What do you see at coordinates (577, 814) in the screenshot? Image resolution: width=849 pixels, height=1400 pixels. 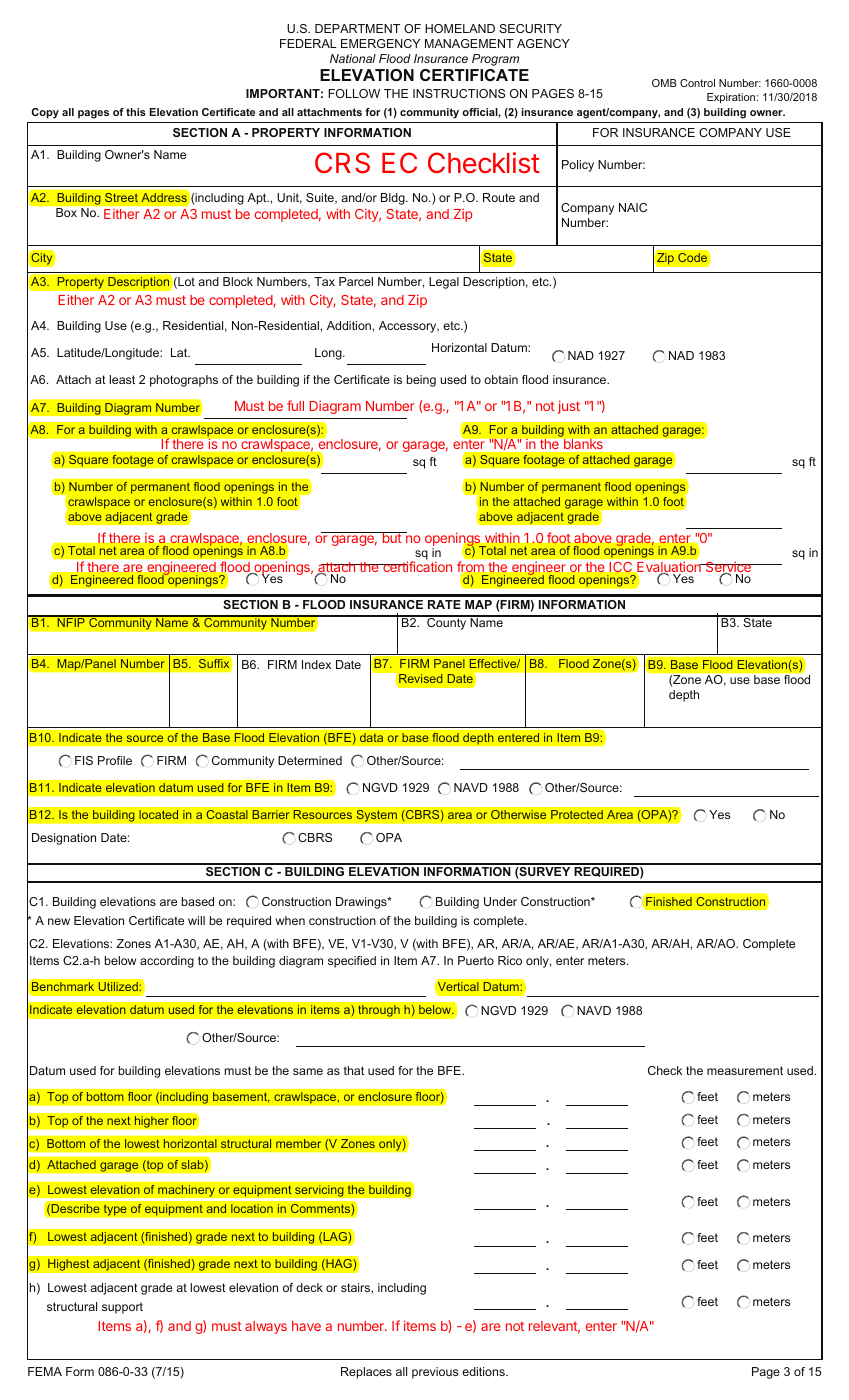 I see `Protected` at bounding box center [577, 814].
